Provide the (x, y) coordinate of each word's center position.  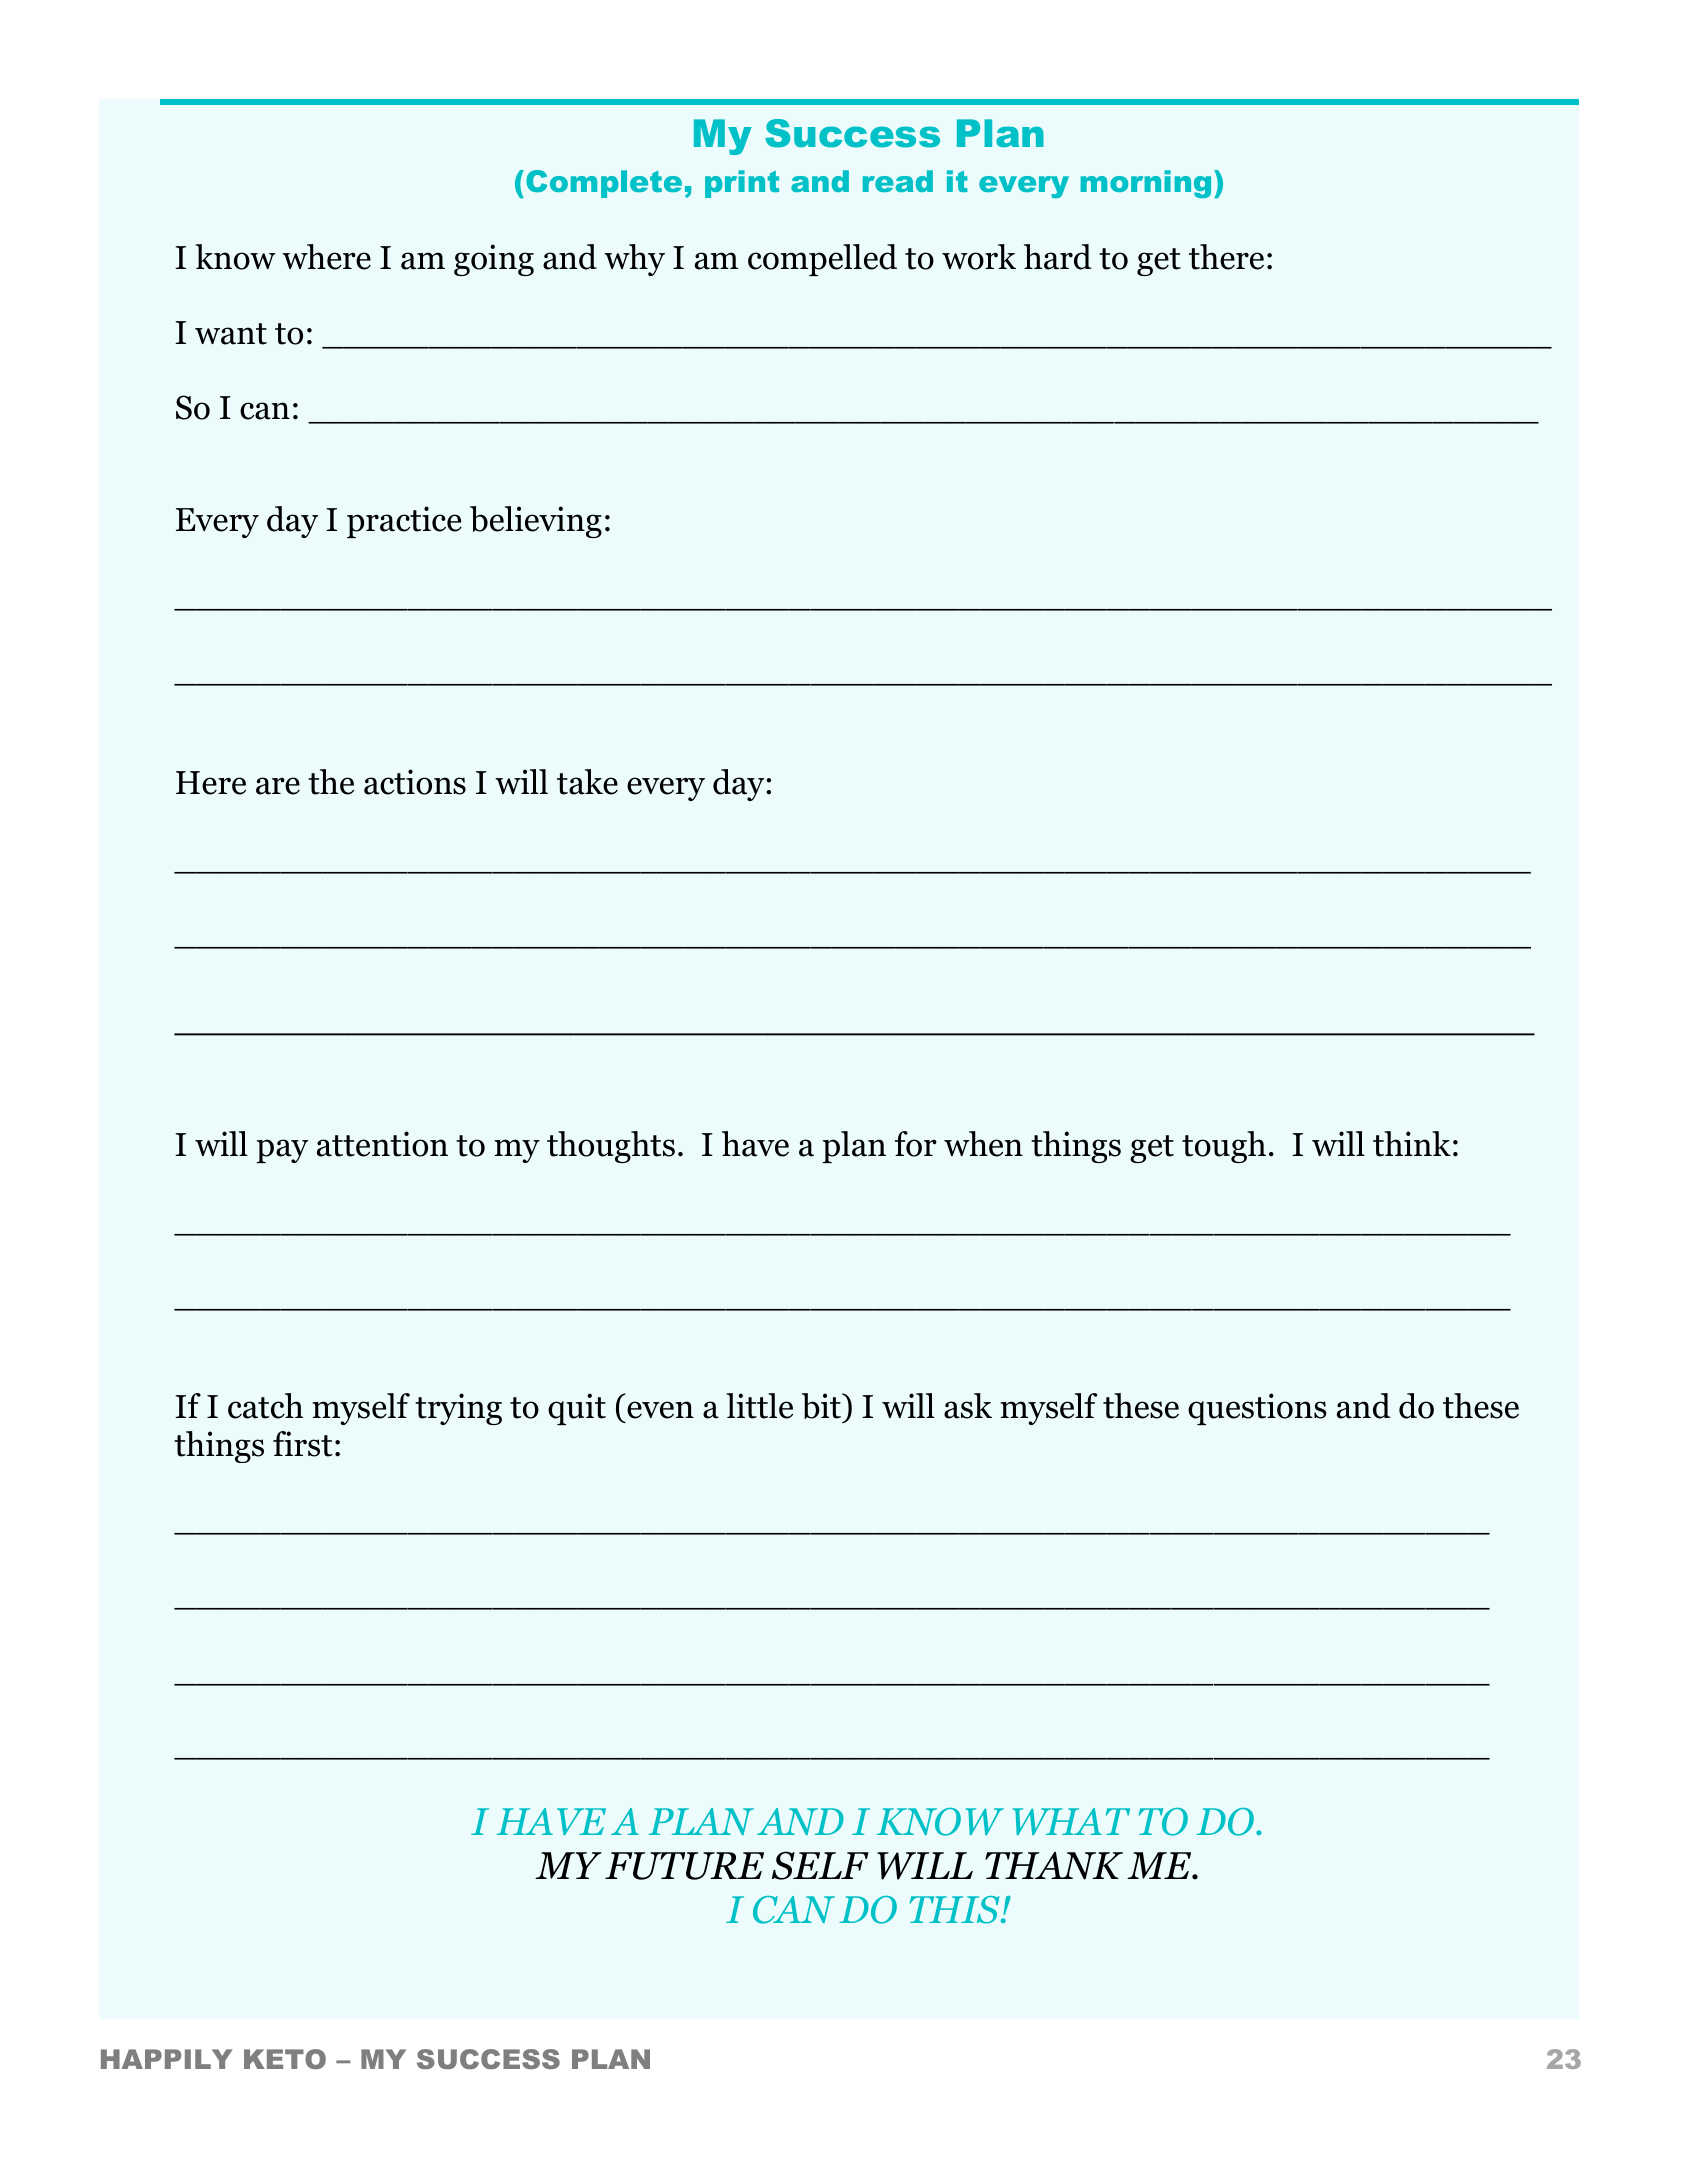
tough (1224, 1147)
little (759, 1406)
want (231, 334)
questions (1257, 1409)
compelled (822, 260)
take (587, 782)
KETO (285, 2059)
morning (1146, 184)
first (302, 1444)
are (278, 786)
